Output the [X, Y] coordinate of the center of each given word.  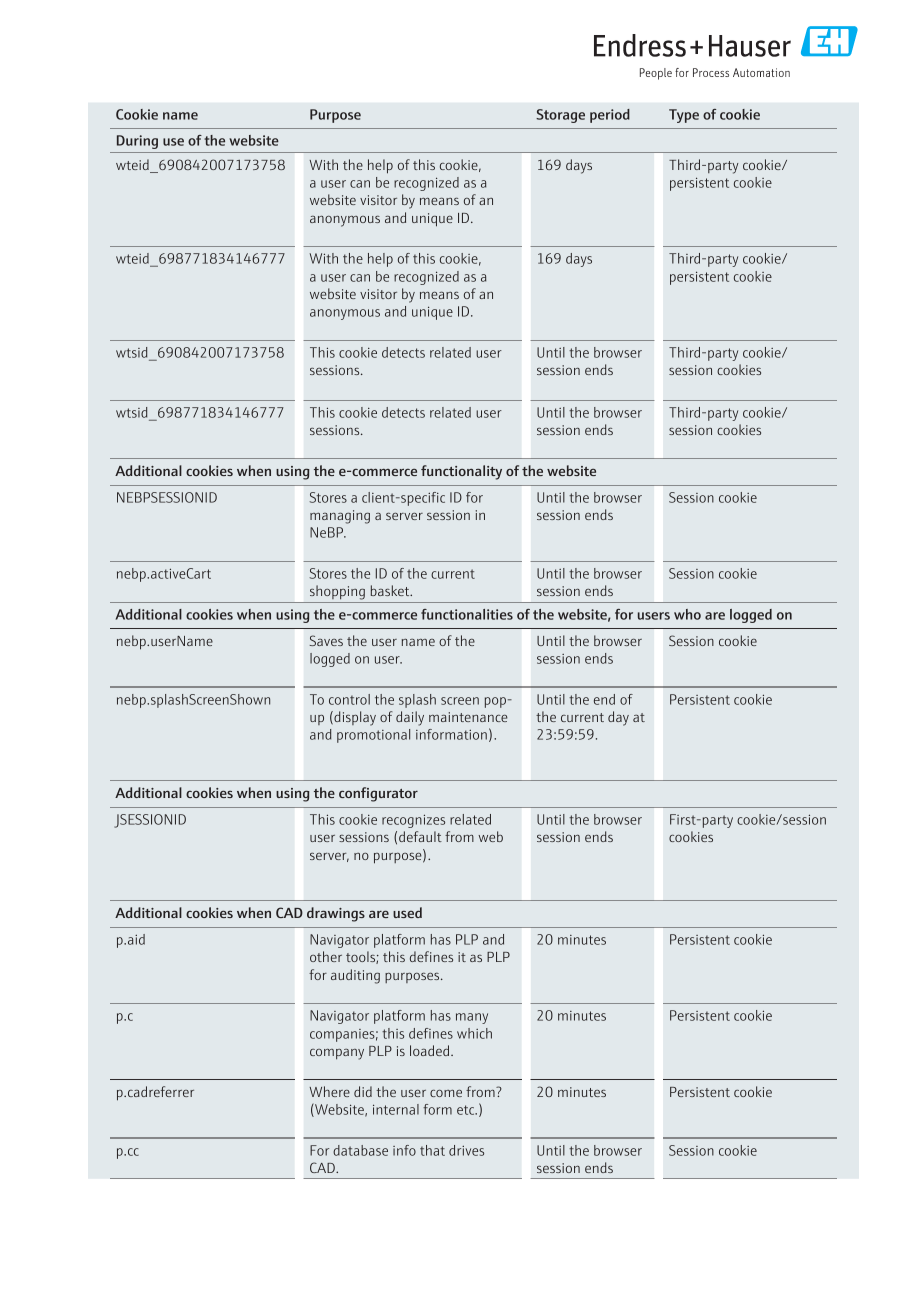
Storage [560, 116]
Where [329, 1091]
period [610, 116]
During [137, 142]
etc [467, 1110]
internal [396, 1109]
